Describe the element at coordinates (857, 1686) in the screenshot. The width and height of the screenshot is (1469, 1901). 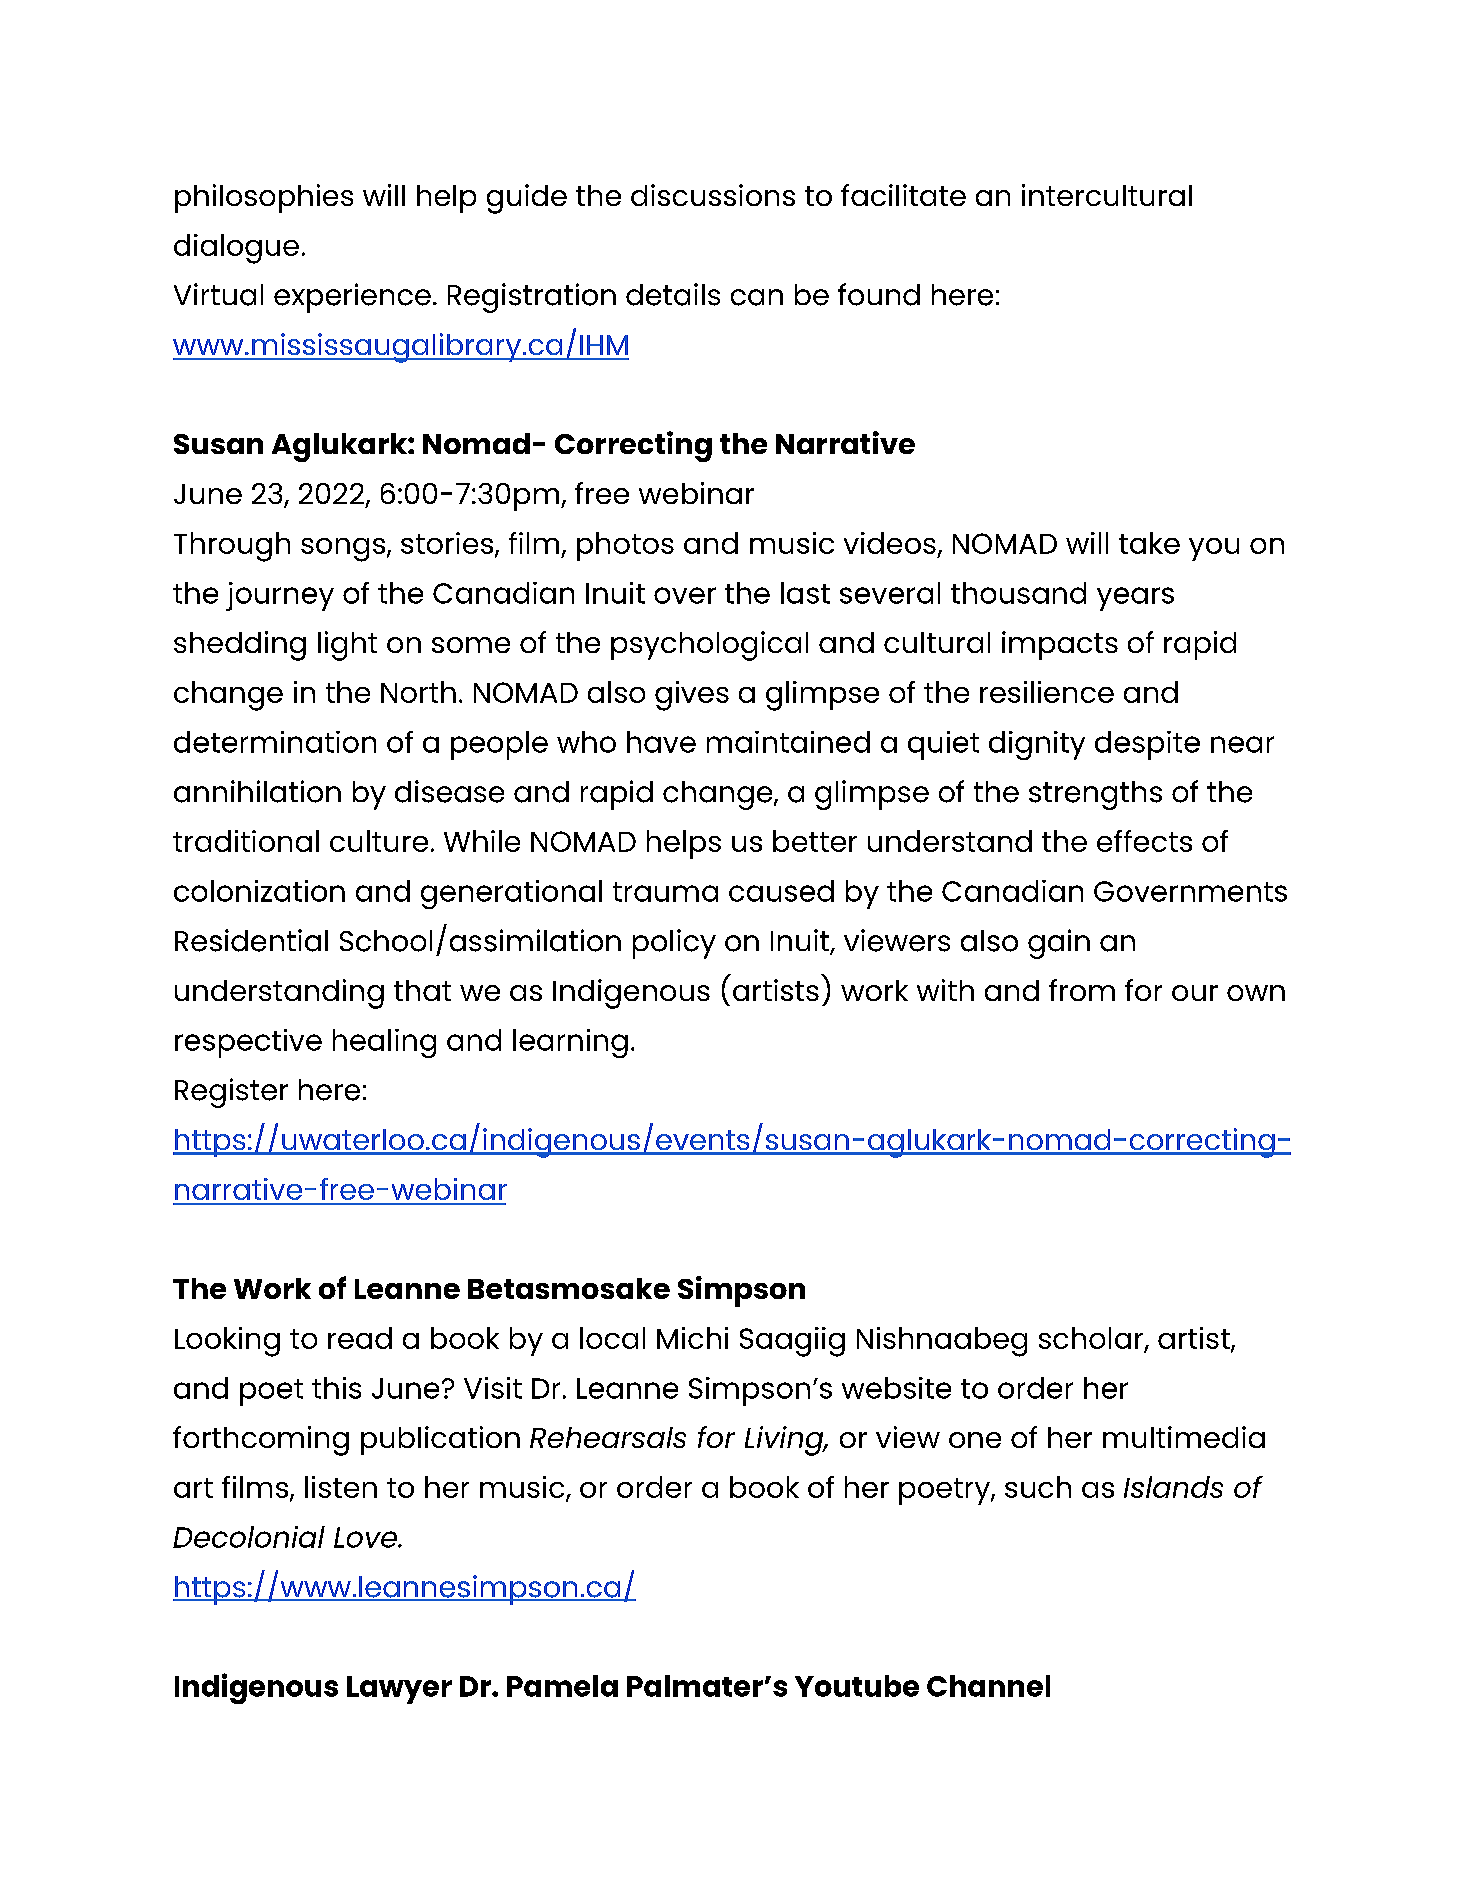
I see `Youtube` at that location.
